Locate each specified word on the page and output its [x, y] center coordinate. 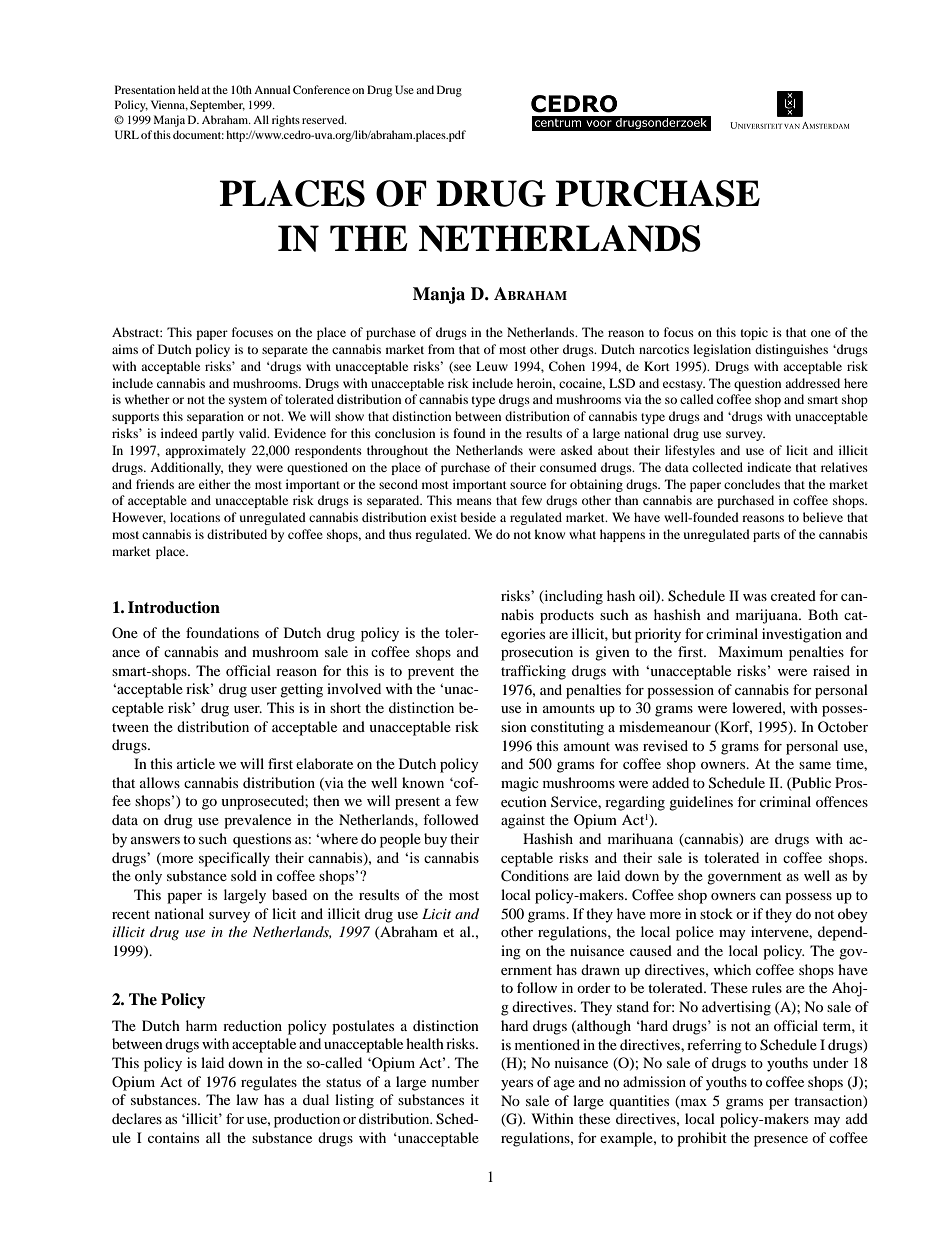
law [247, 1099]
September [217, 106]
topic [754, 333]
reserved [324, 119]
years [517, 1085]
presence [781, 1141]
